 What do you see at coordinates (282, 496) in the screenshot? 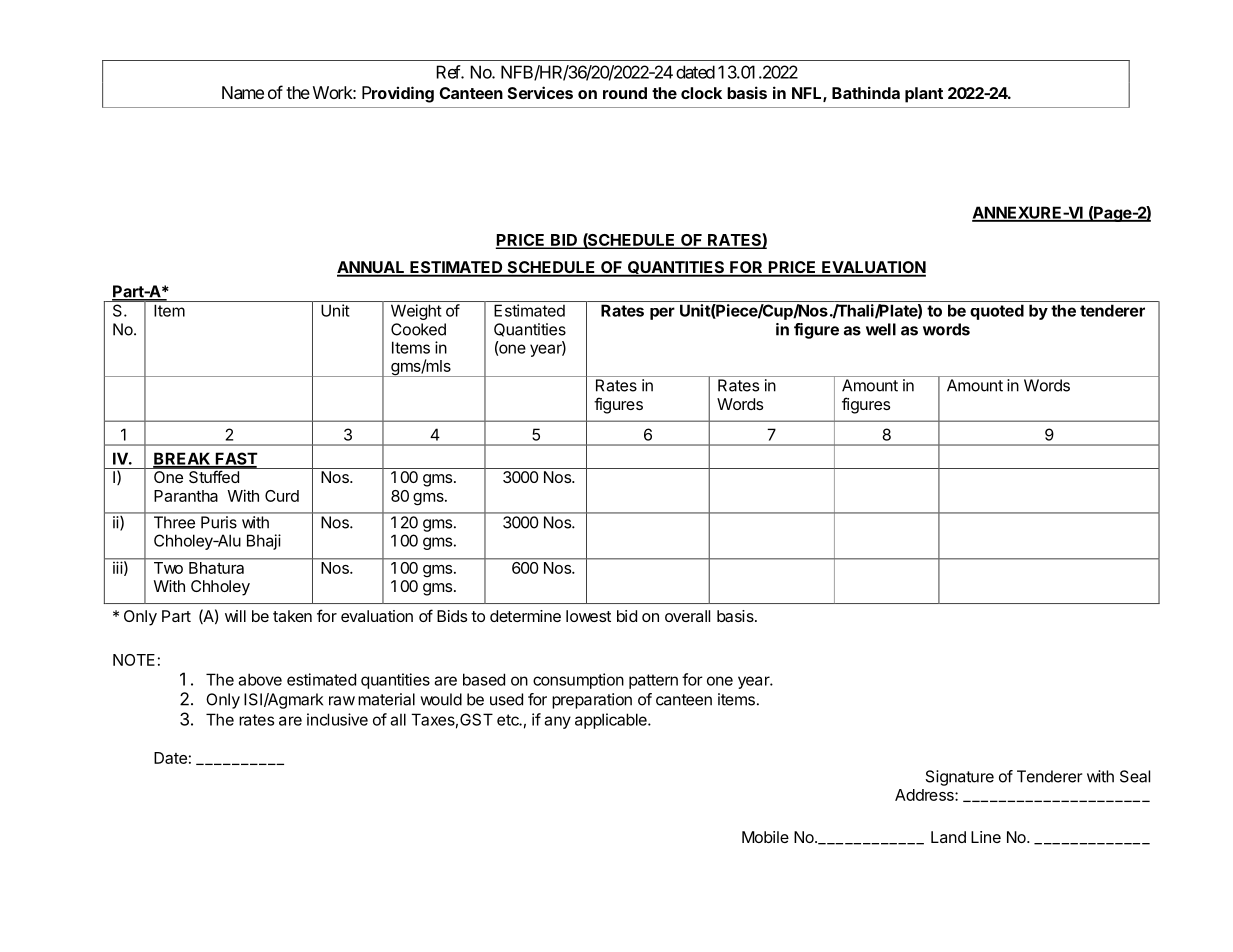
I see `Curd` at bounding box center [282, 496].
